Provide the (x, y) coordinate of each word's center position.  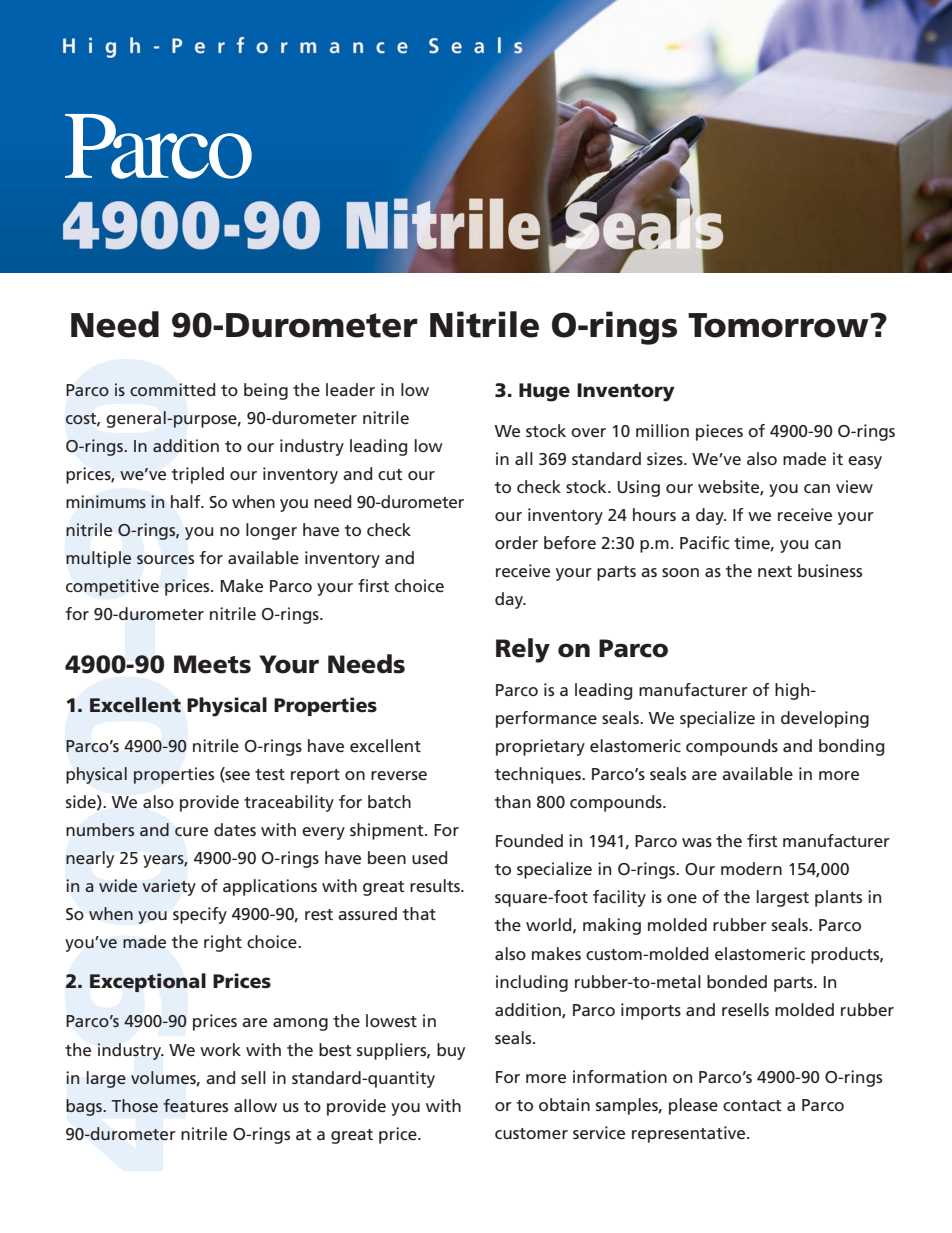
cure (191, 832)
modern (751, 868)
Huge (544, 392)
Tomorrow (778, 325)
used (429, 857)
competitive (112, 587)
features (195, 1106)
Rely (523, 650)
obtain (564, 1104)
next (775, 571)
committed (172, 389)
